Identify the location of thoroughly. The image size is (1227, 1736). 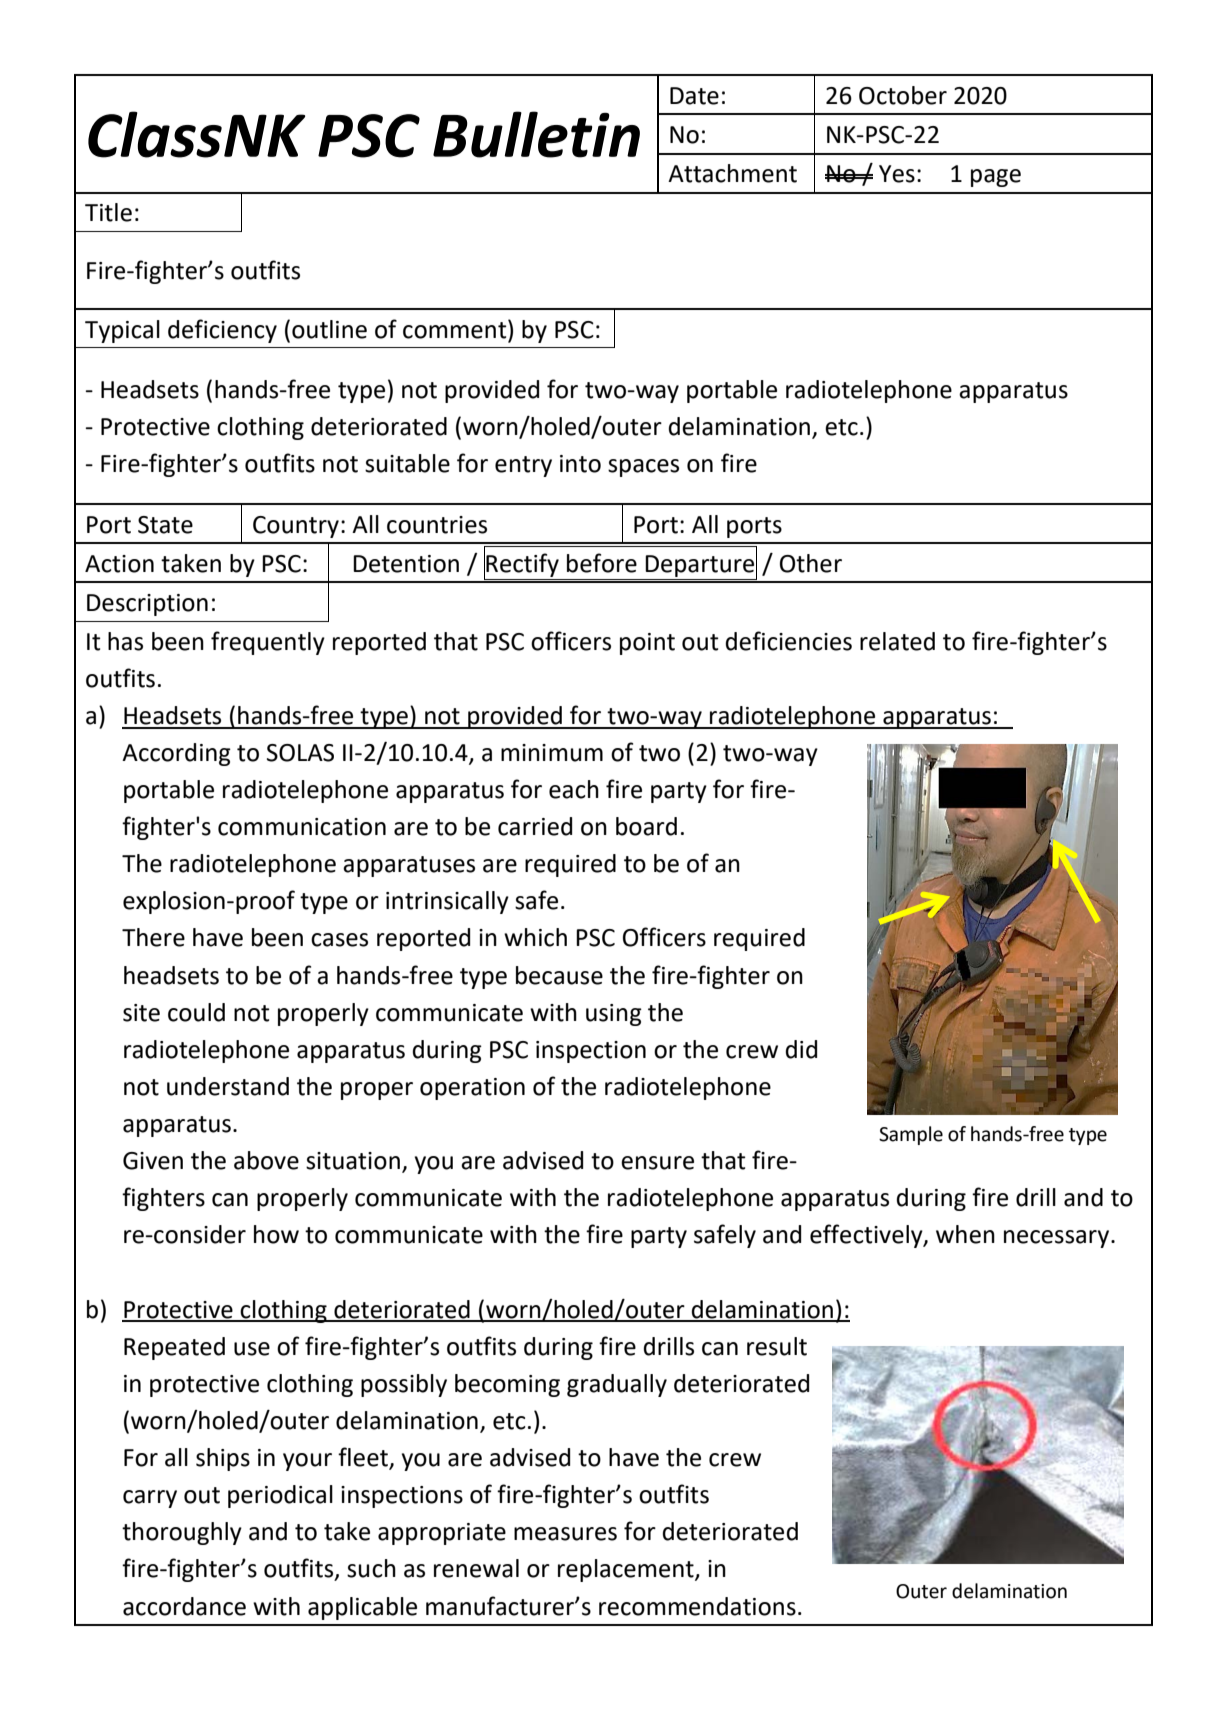
(182, 1533).
